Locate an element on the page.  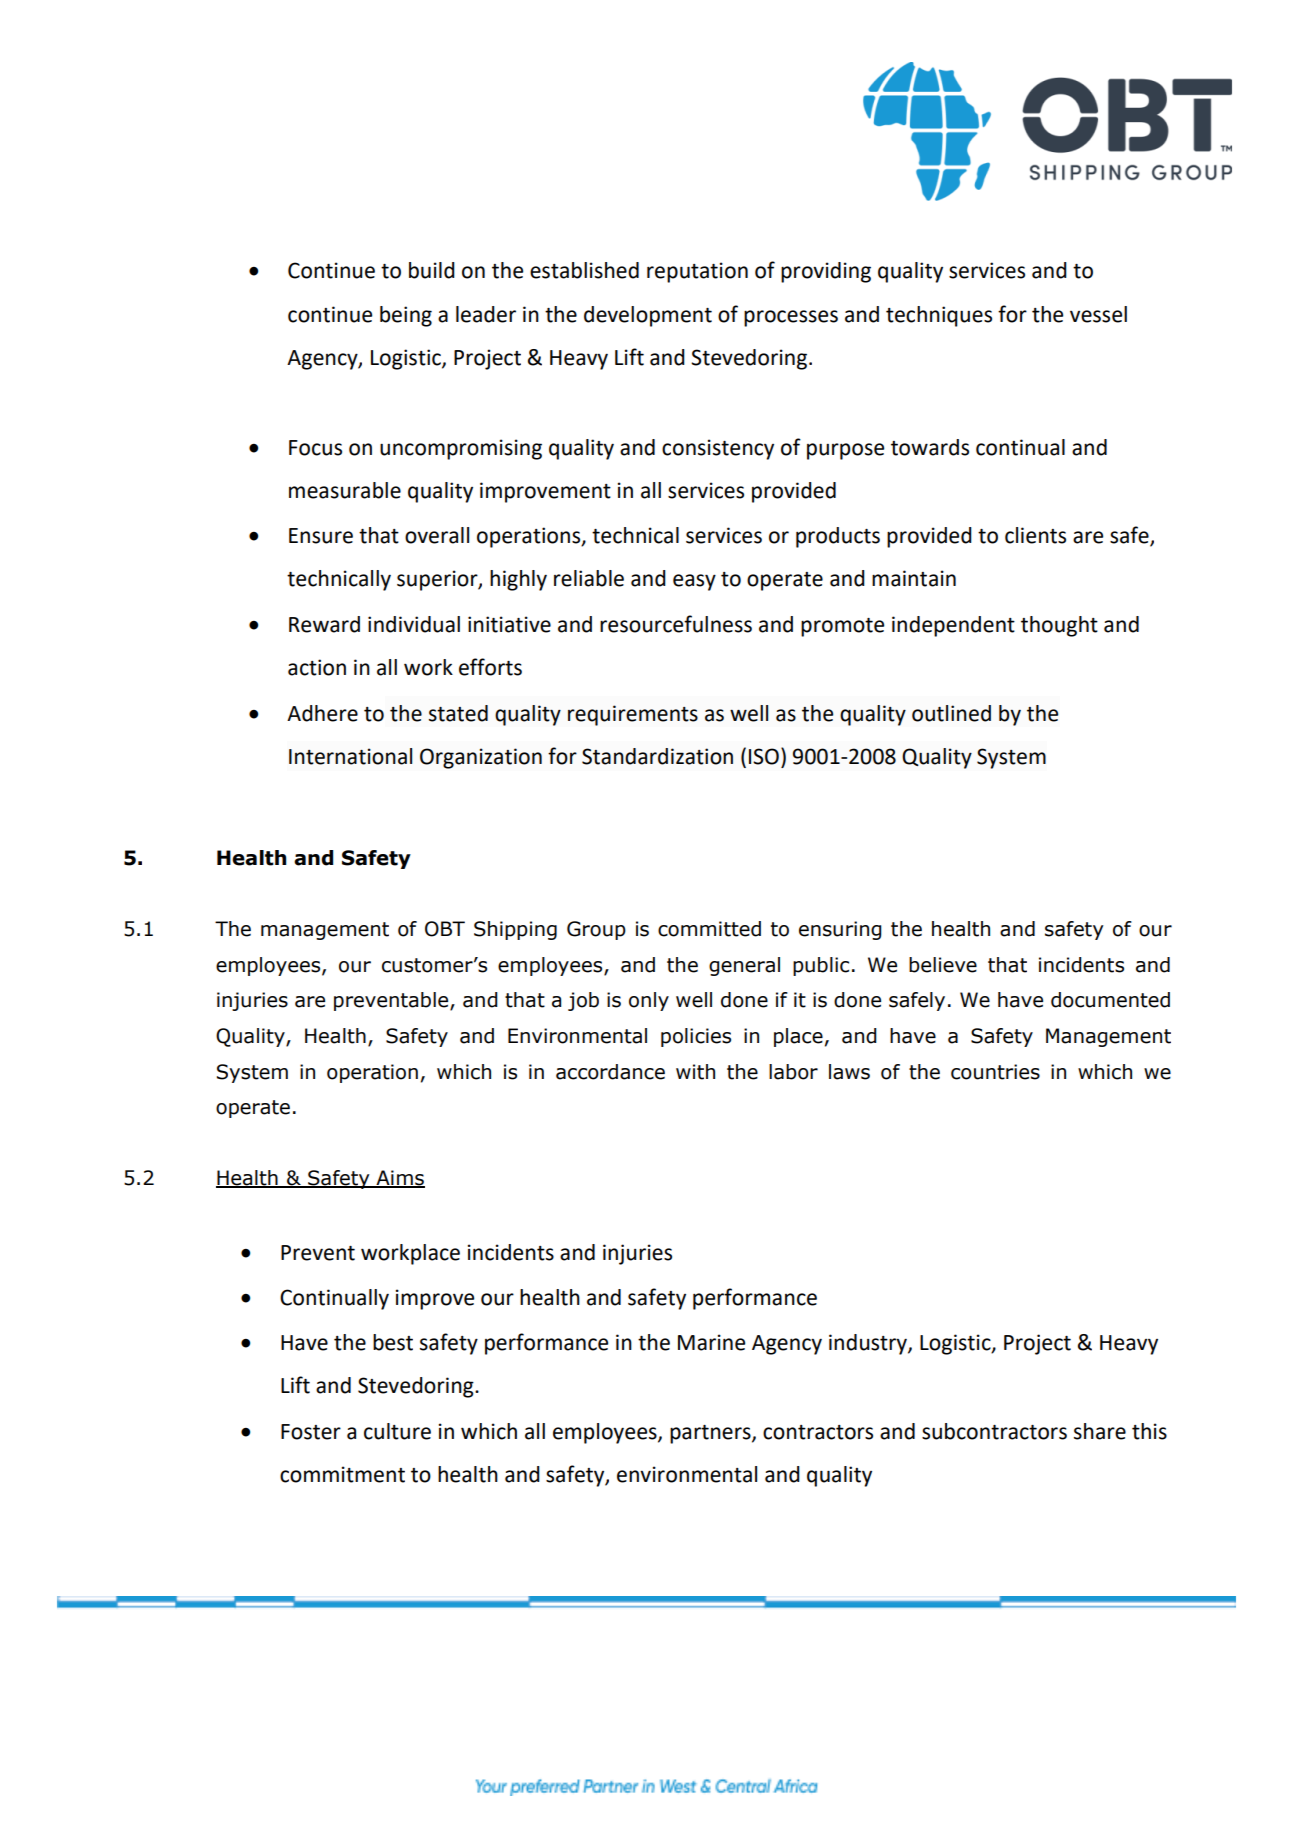
culture is located at coordinates (397, 1431).
